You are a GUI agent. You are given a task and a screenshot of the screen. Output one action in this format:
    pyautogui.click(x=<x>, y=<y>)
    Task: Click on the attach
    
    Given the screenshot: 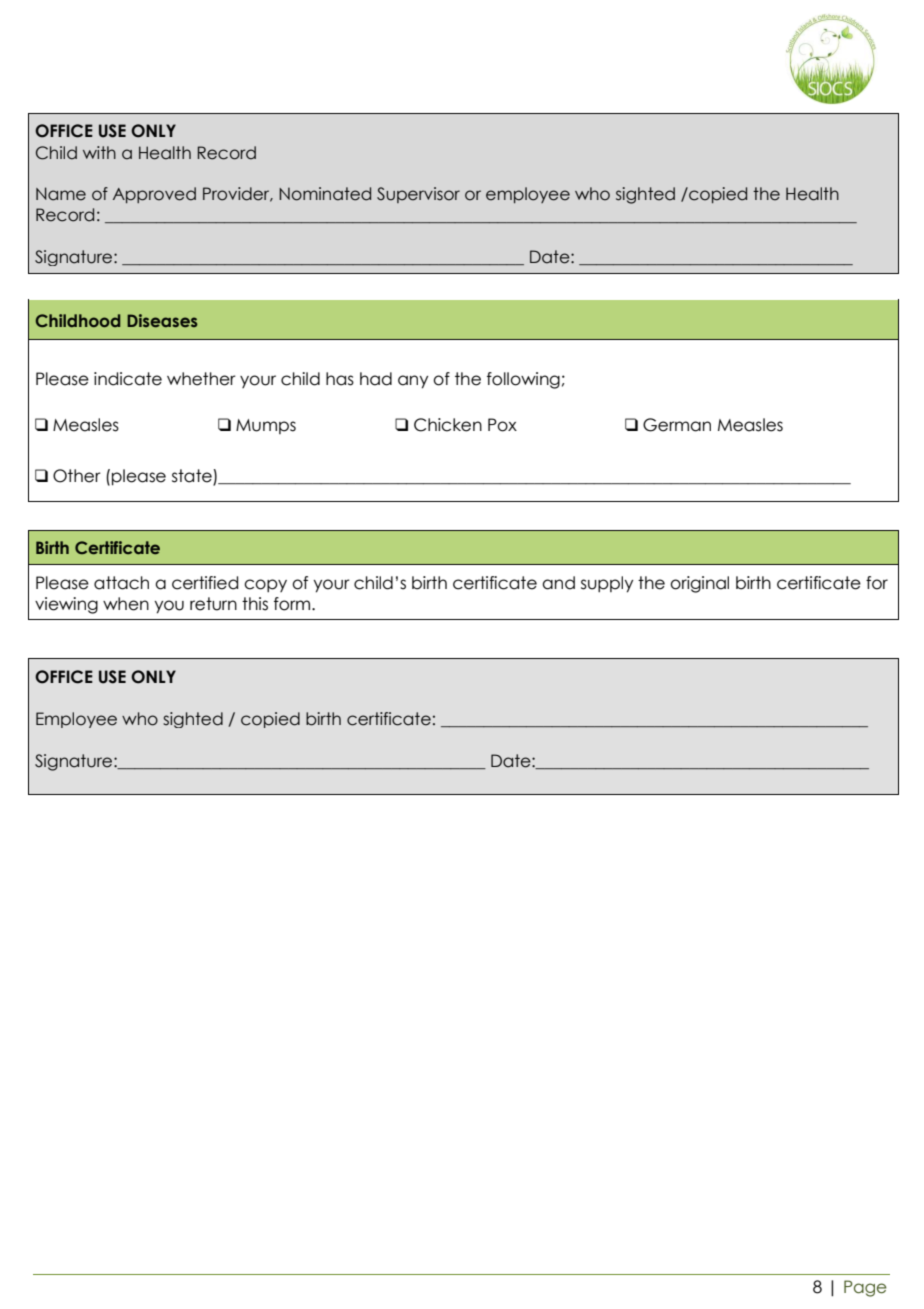 What is the action you would take?
    pyautogui.click(x=121, y=583)
